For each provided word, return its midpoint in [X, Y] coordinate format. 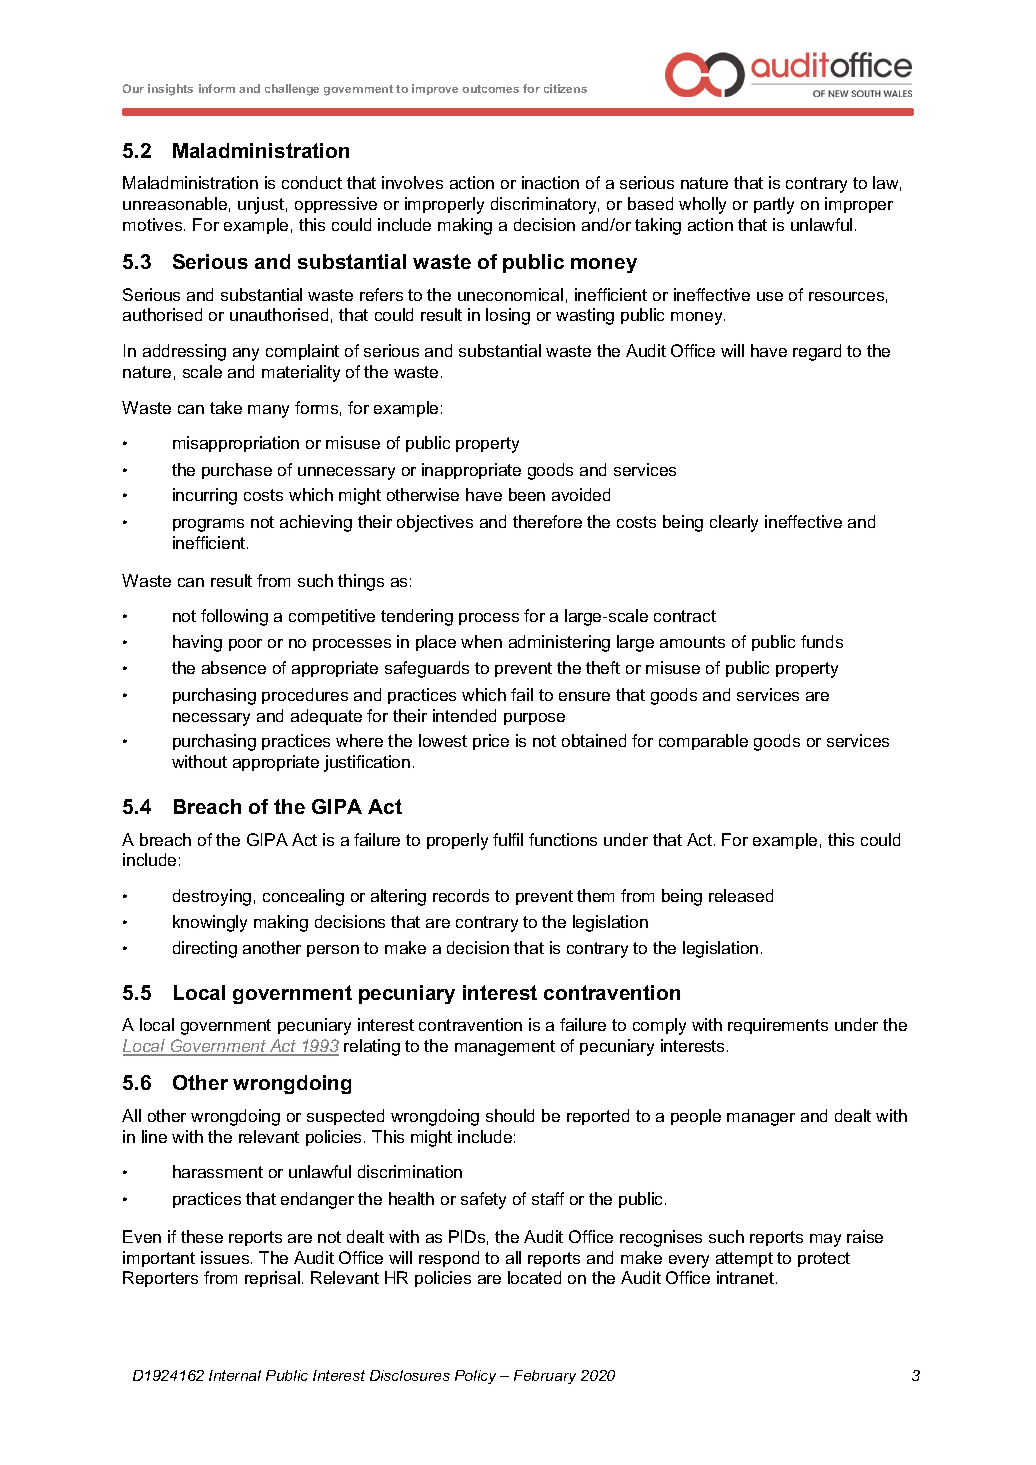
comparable [703, 742]
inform [217, 88]
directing [205, 949]
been [527, 494]
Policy [475, 1377]
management [505, 1048]
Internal [235, 1375]
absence [234, 667]
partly [774, 205]
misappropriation [236, 444]
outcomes [490, 89]
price [491, 742]
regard [817, 352]
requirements [778, 1026]
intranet [745, 1277]
